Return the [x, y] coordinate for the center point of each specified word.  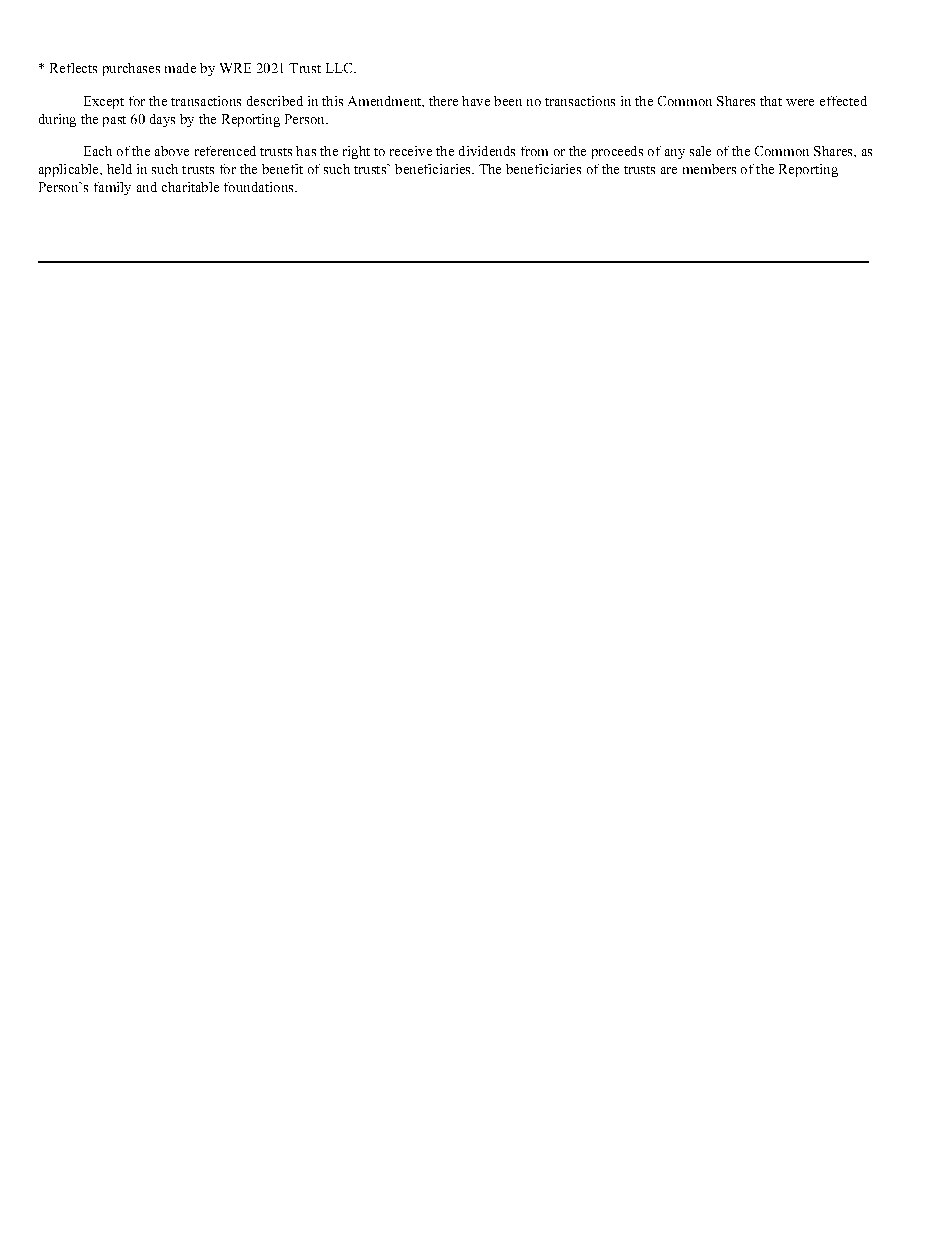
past [114, 121]
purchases [131, 69]
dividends [487, 151]
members [709, 169]
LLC [340, 68]
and [147, 187]
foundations [260, 187]
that [771, 101]
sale [700, 151]
